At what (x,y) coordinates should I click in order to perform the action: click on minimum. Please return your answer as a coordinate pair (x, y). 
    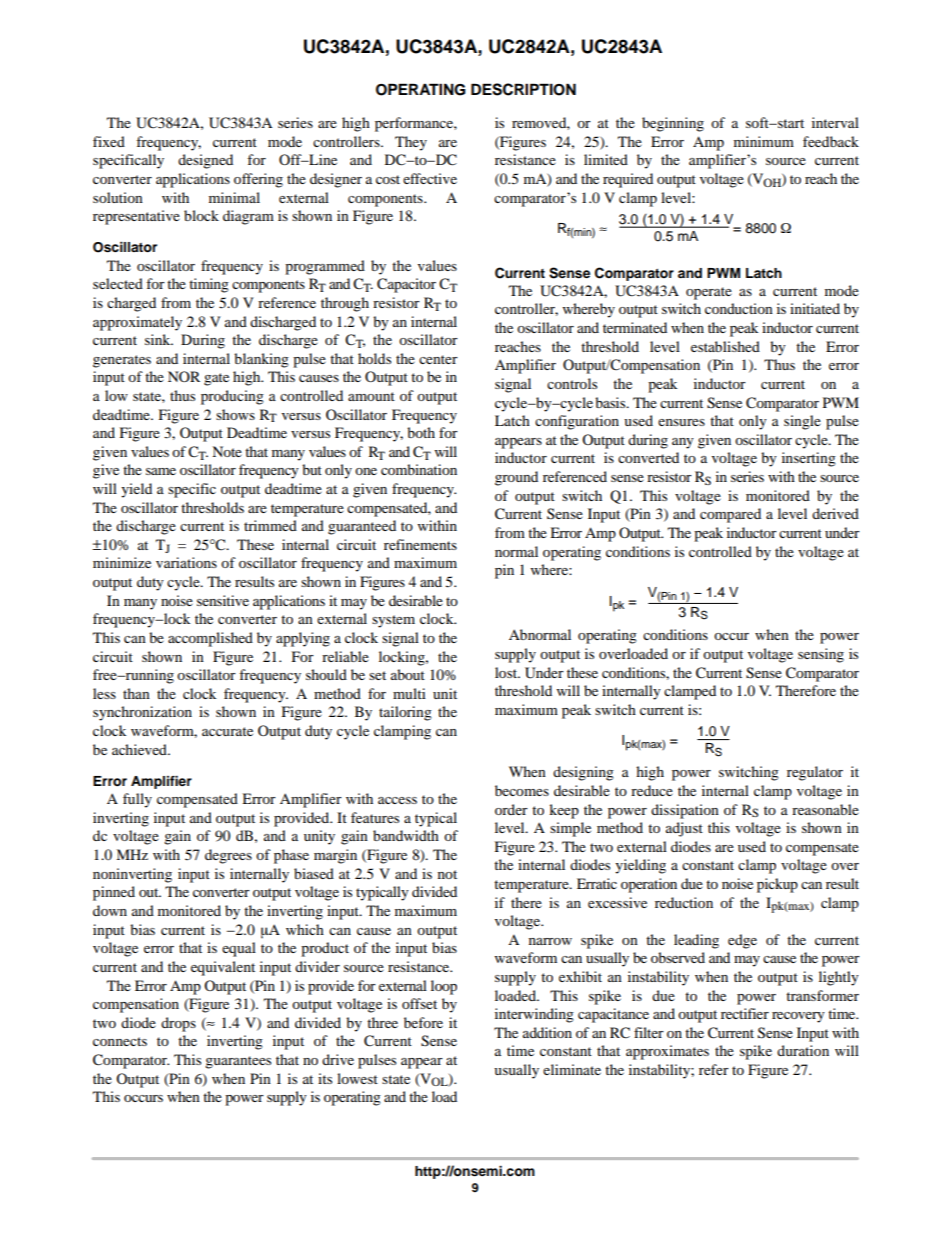
    Looking at the image, I should click on (764, 141).
